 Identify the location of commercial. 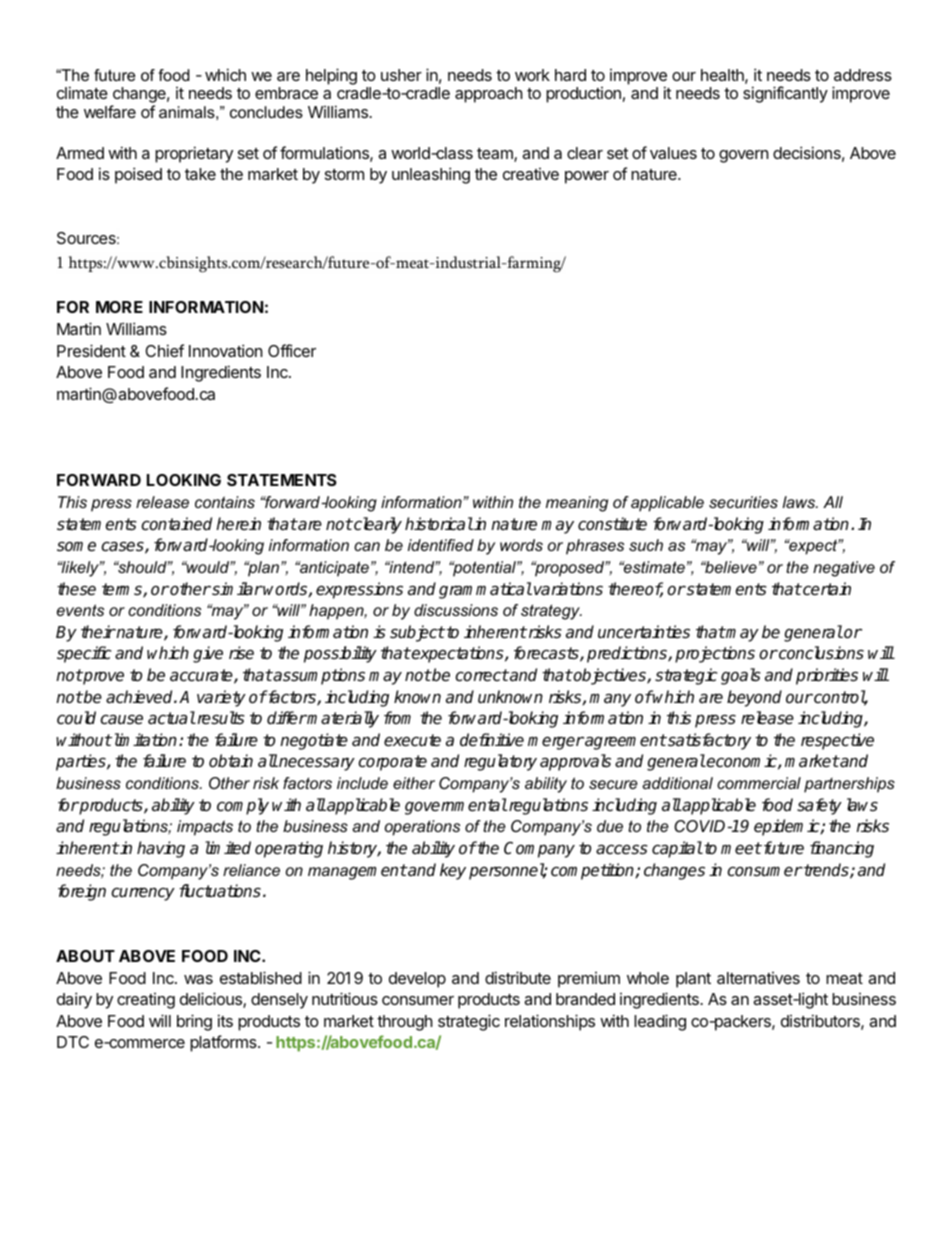
(759, 783).
